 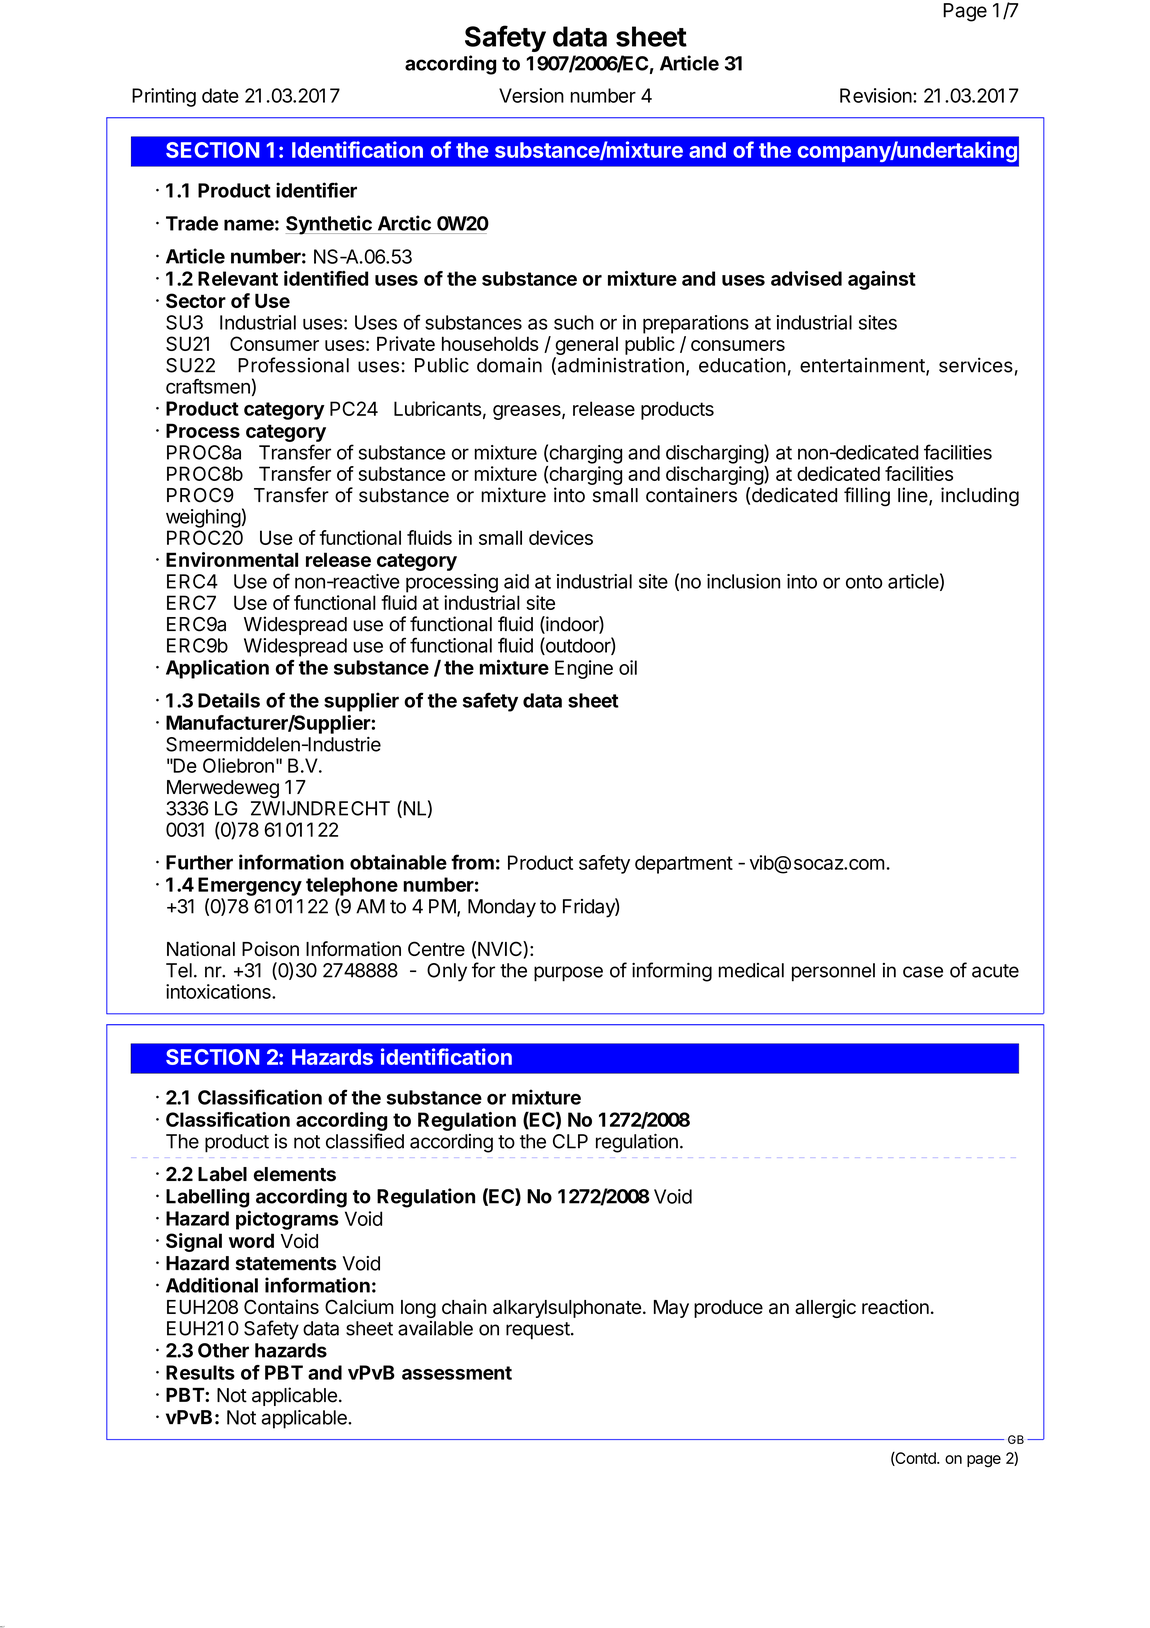 I want to click on Version, so click(x=531, y=95).
